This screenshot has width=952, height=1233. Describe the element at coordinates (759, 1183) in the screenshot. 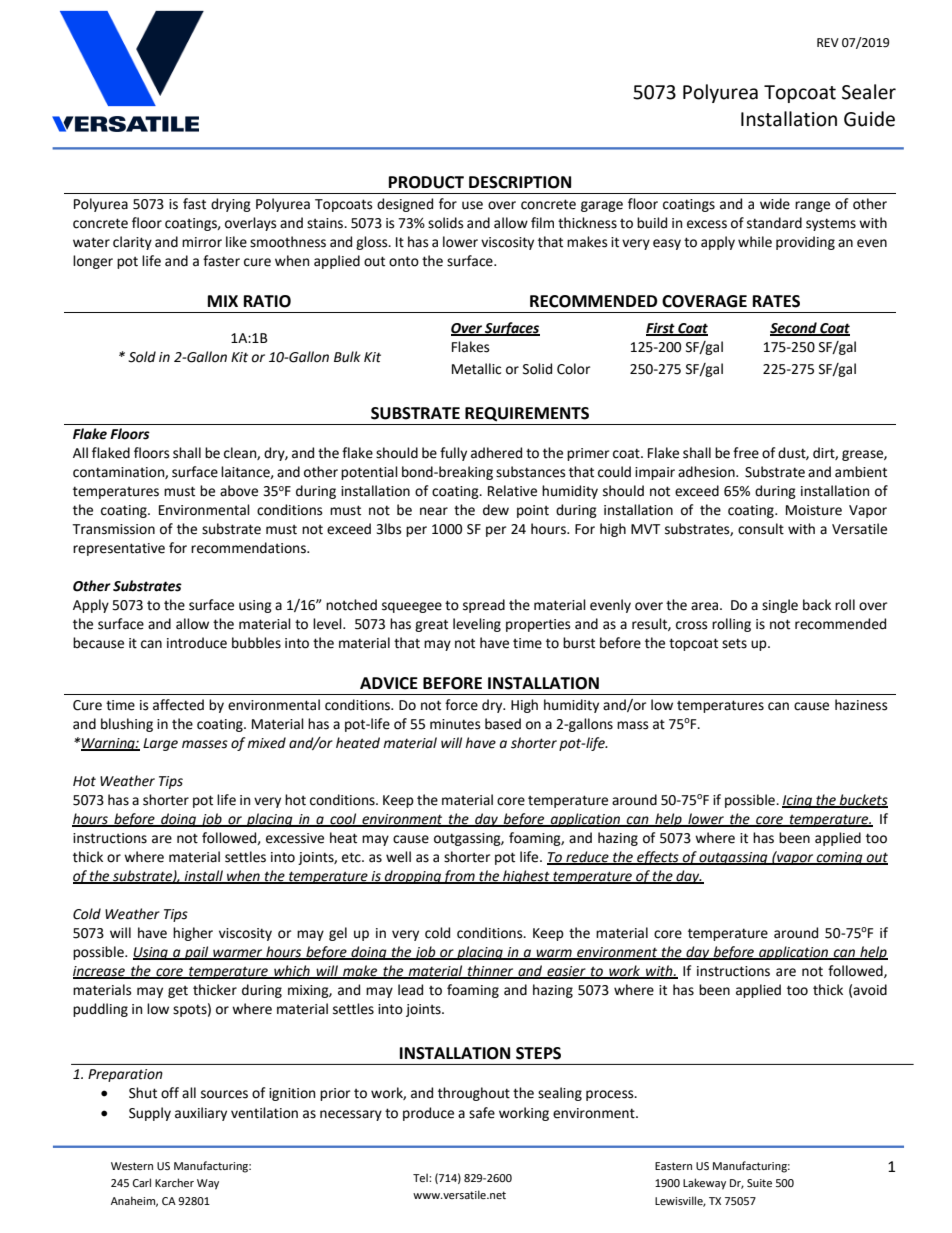

I see `Suite` at that location.
